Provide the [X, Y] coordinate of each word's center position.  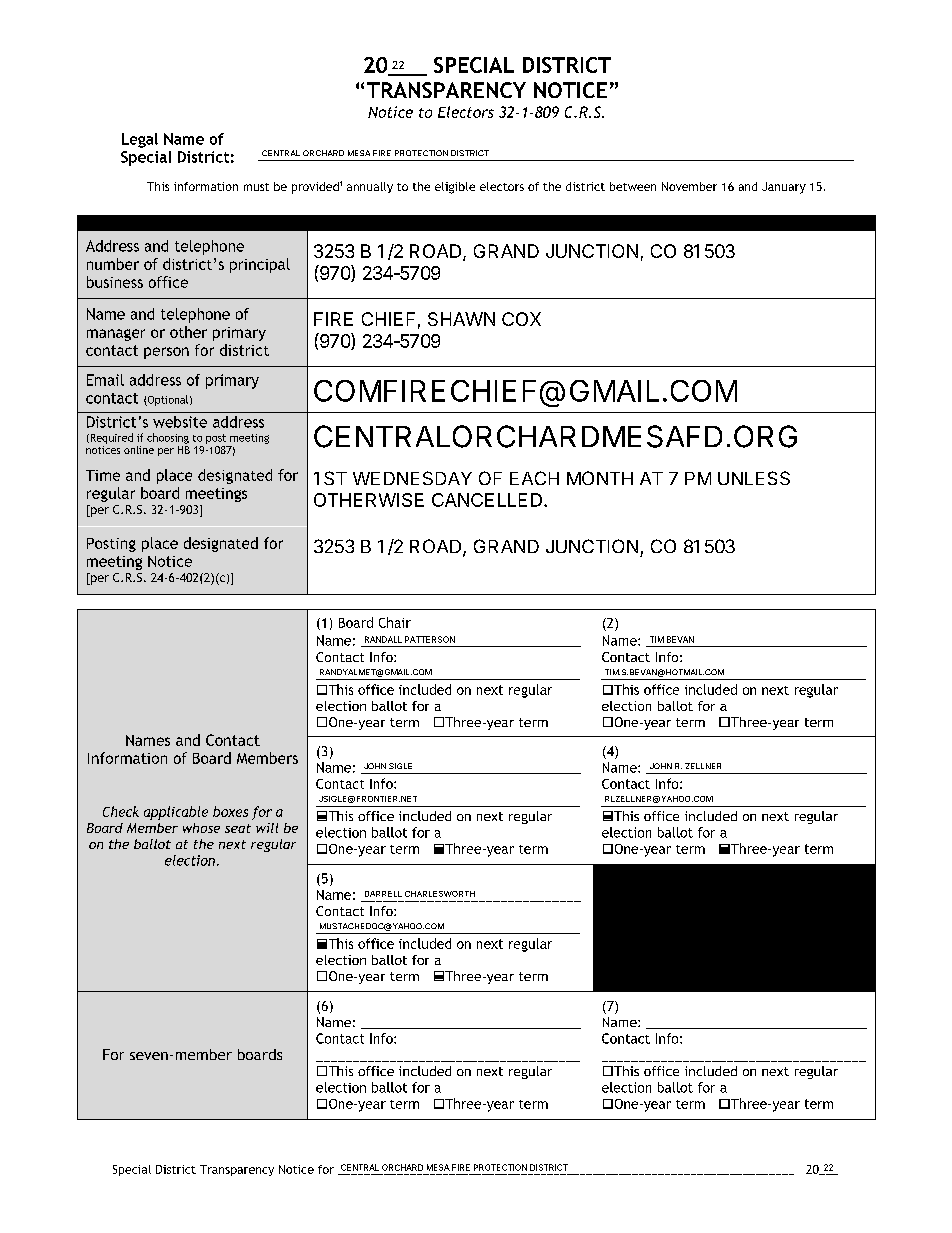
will [267, 828]
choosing [168, 438]
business [115, 282]
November [689, 186]
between [633, 186]
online [139, 450]
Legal [140, 140]
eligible [455, 188]
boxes [230, 811]
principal [260, 265]
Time [103, 475]
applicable [176, 813]
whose [201, 828]
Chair [395, 622]
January [784, 188]
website [180, 422]
